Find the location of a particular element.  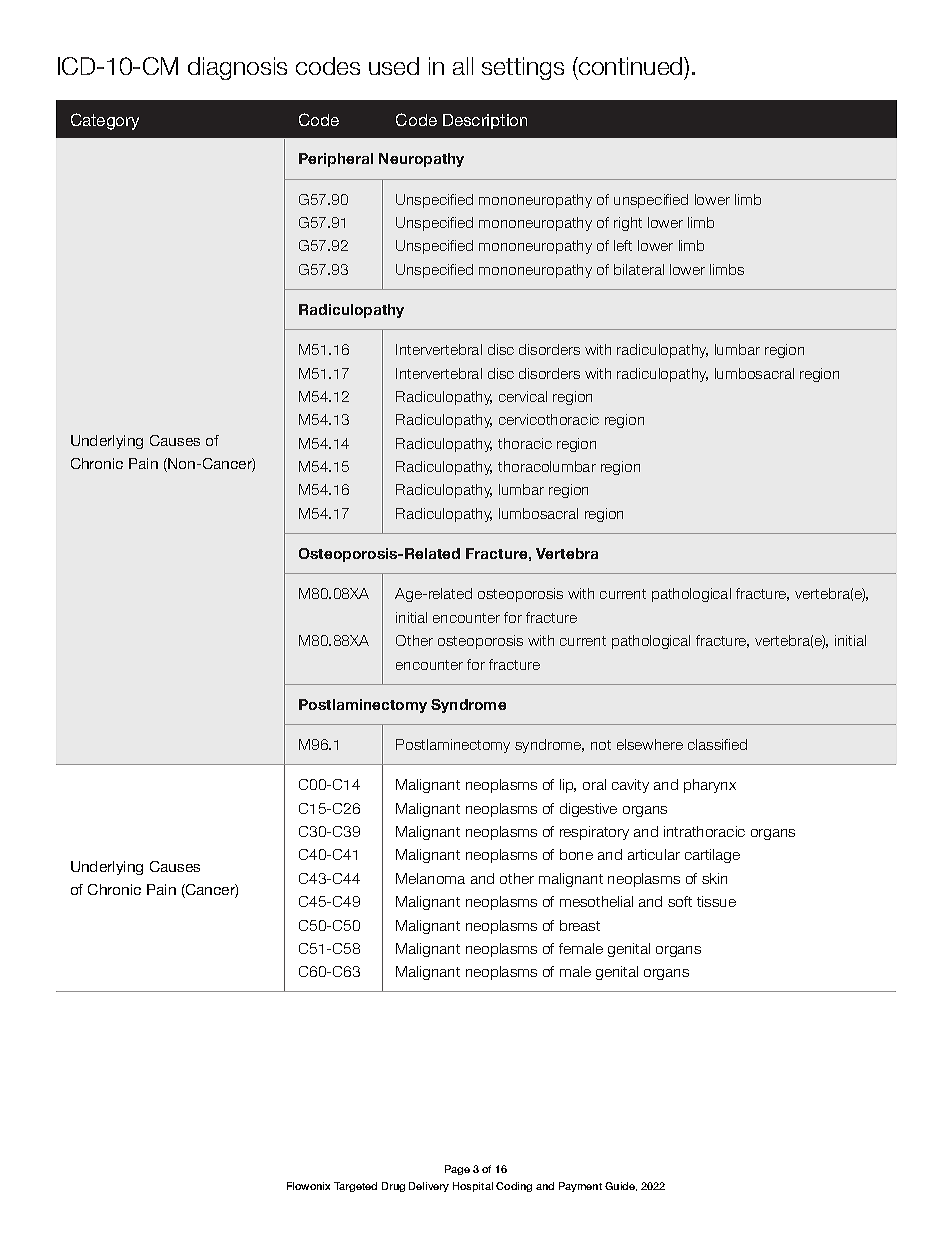

Guide is located at coordinates (621, 1186).
